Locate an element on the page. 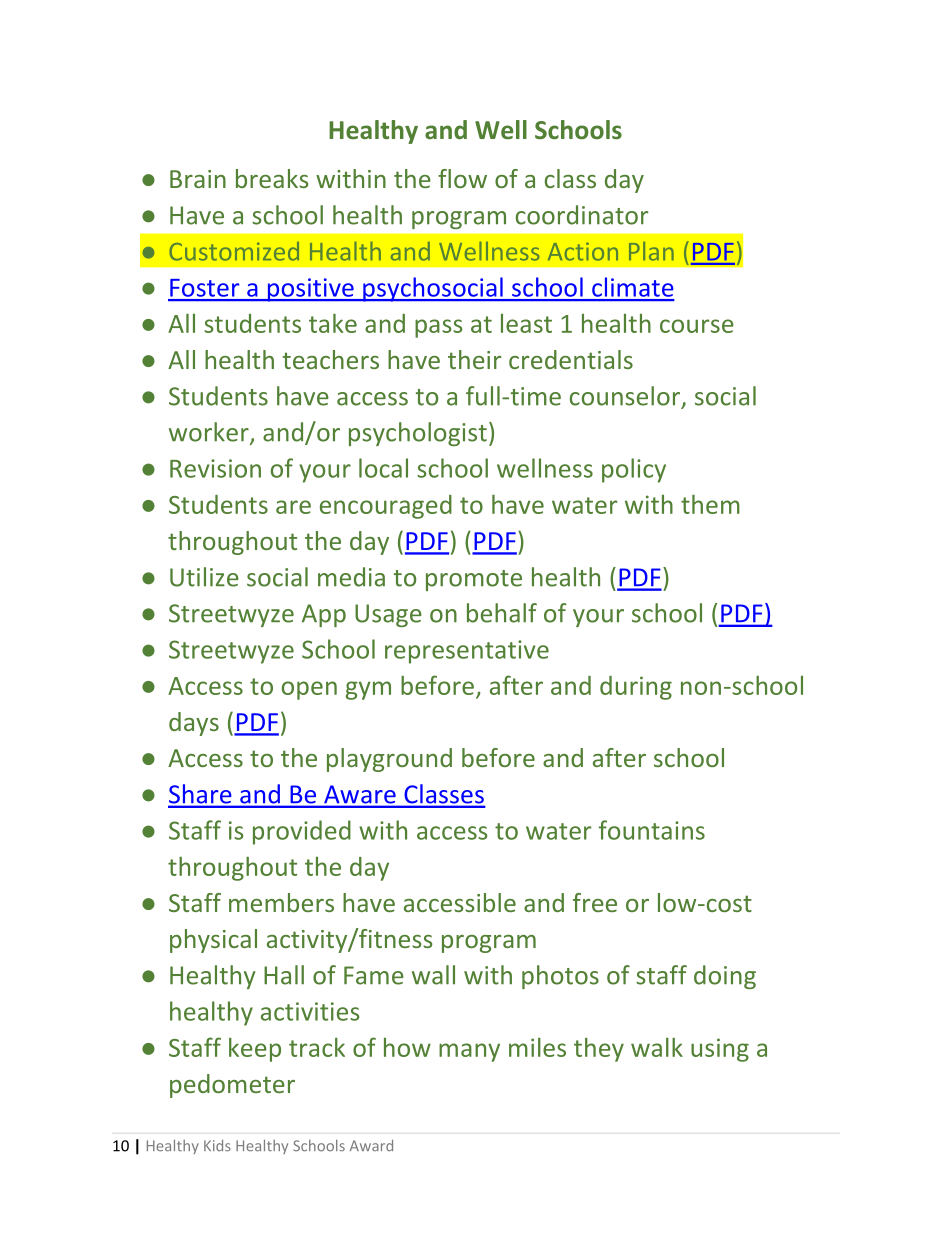 This document has height=1233, width=952. days is located at coordinates (194, 724).
